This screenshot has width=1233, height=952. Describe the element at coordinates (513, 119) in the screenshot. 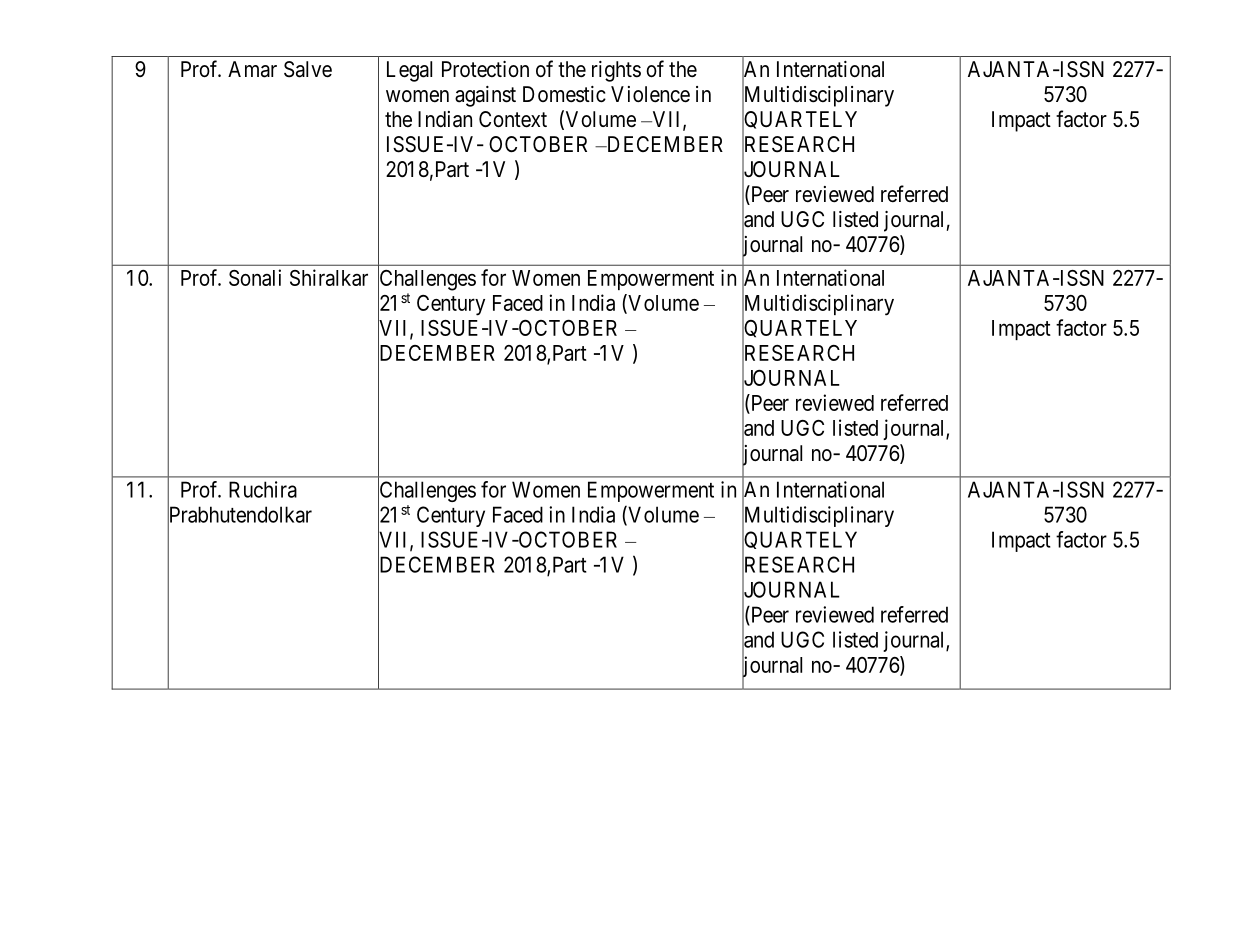

I see `Context` at that location.
